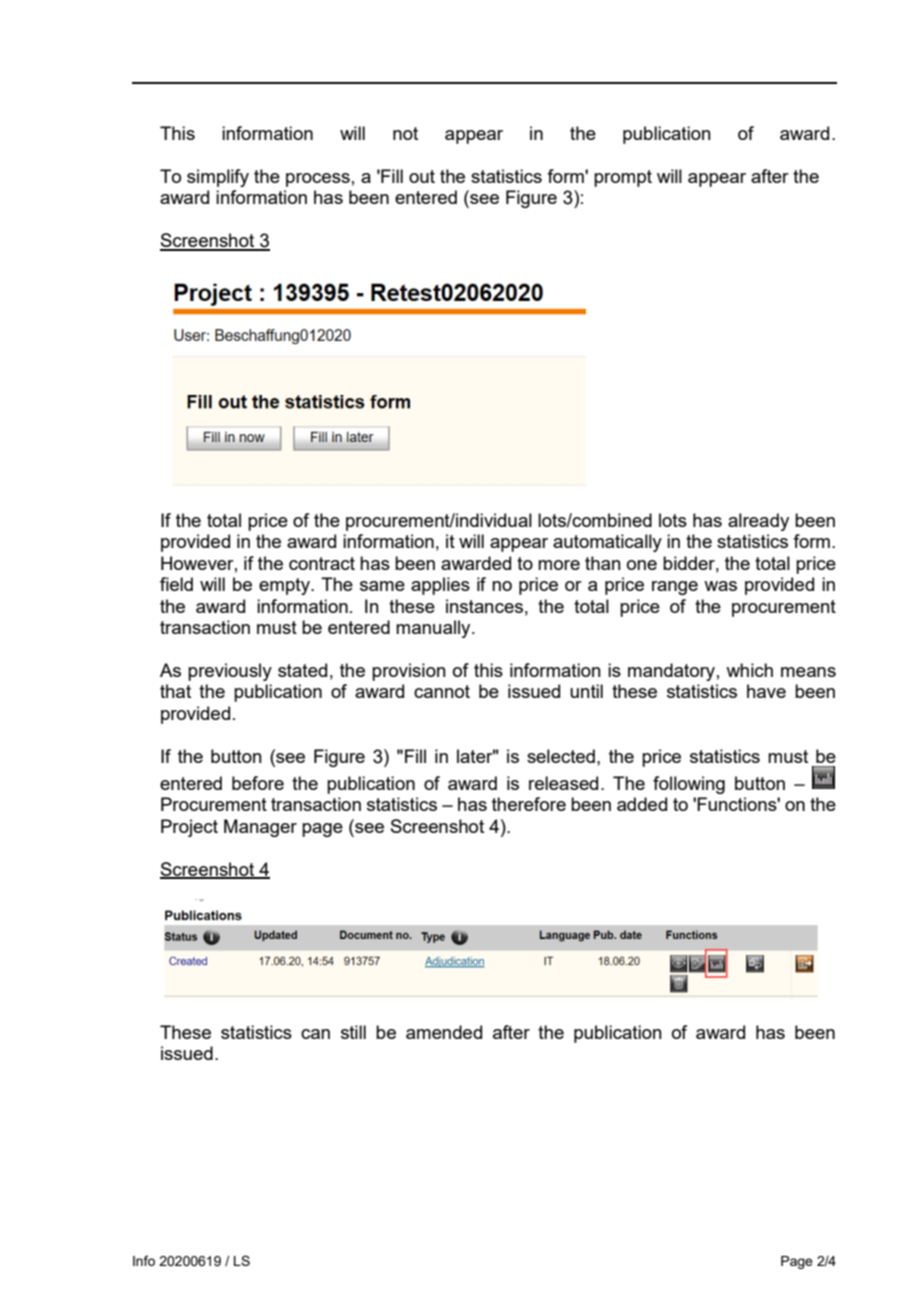 The image size is (924, 1308). I want to click on selected, so click(561, 756).
